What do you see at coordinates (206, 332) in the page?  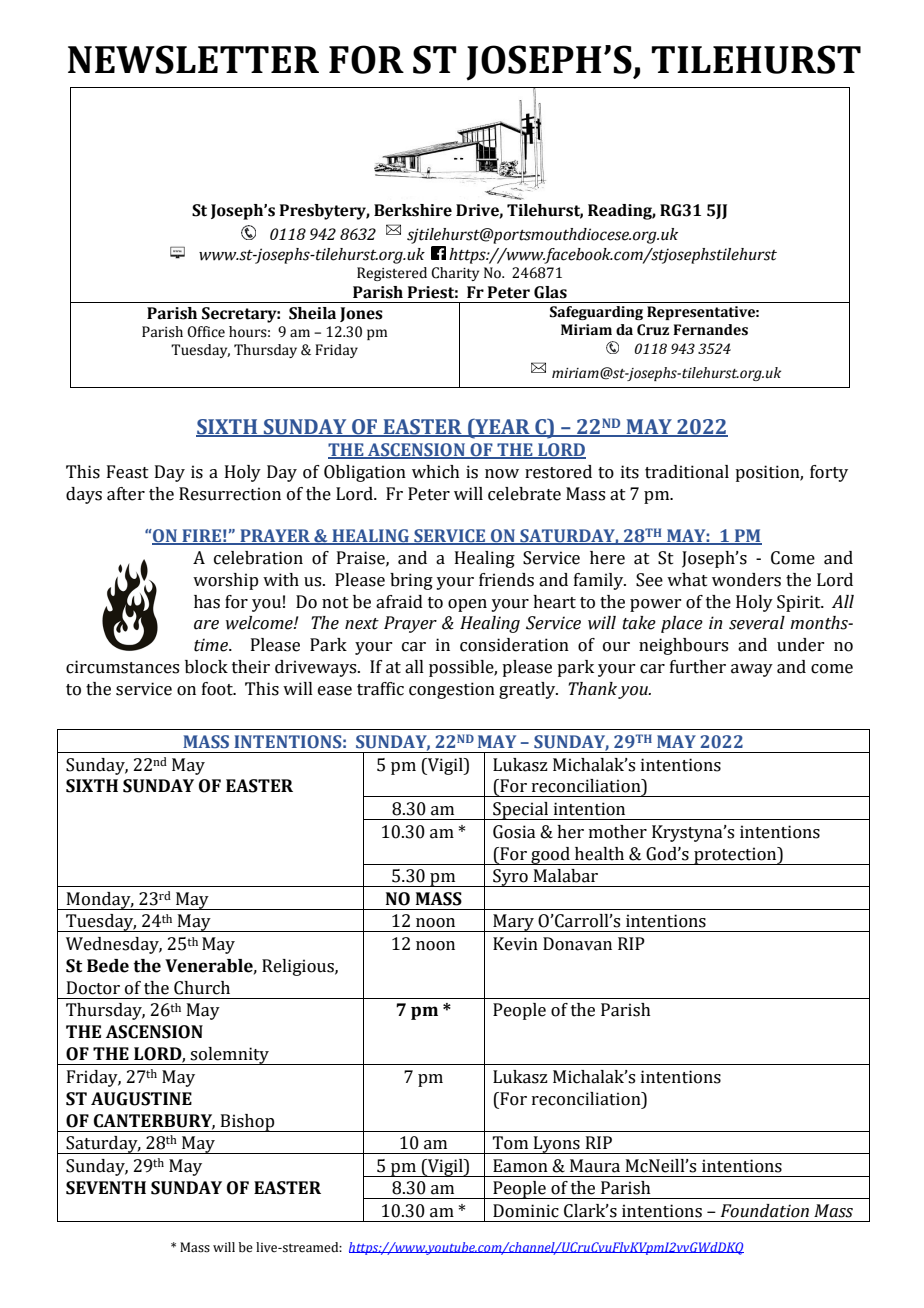 I see `Office` at bounding box center [206, 332].
